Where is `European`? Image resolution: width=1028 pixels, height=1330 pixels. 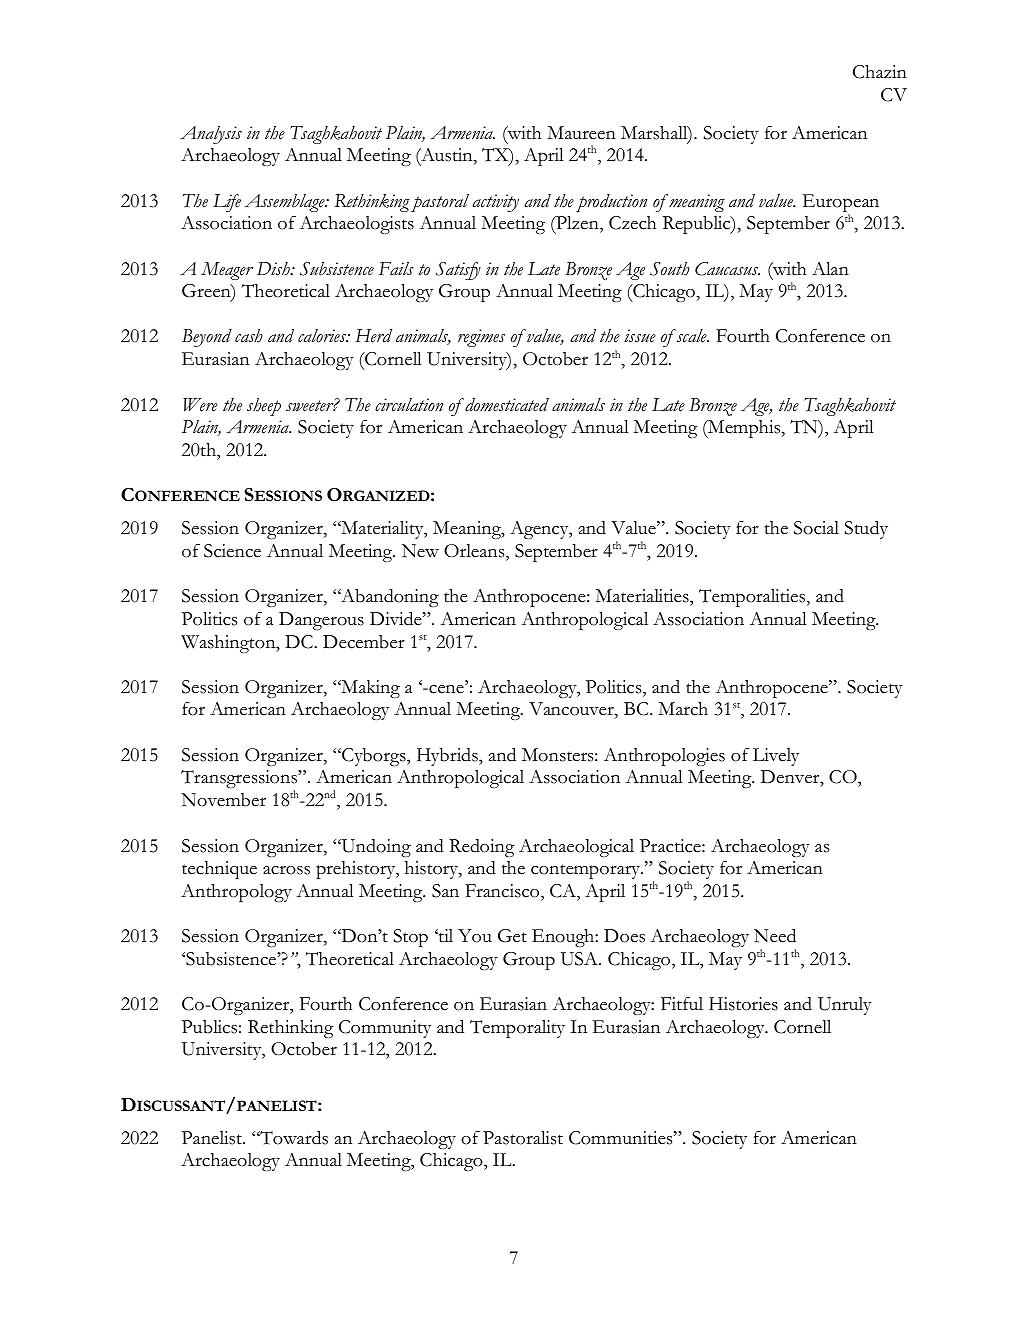
European is located at coordinates (841, 204).
